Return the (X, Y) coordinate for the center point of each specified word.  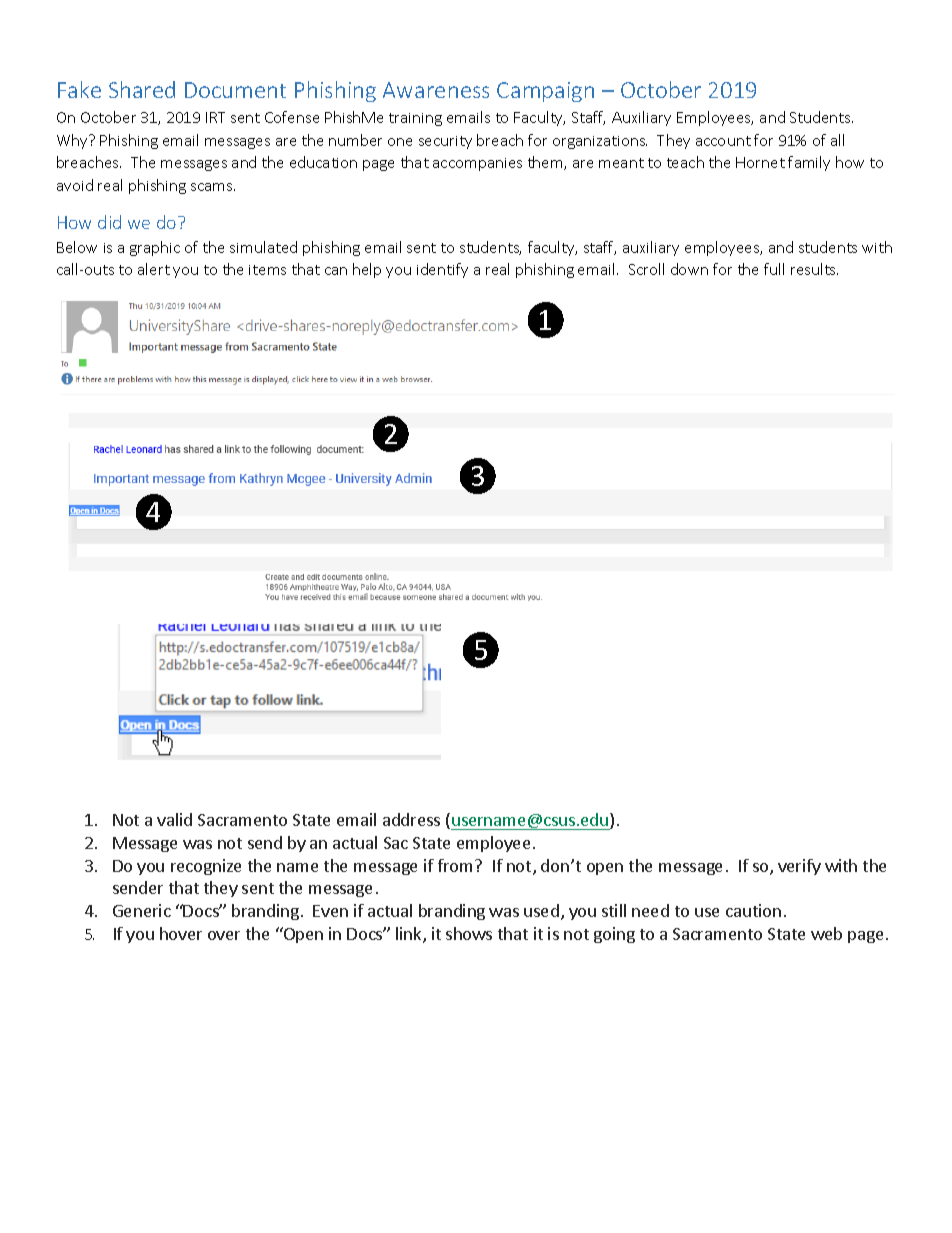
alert (154, 269)
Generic (142, 910)
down (689, 269)
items (267, 270)
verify (799, 867)
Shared (142, 89)
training (415, 119)
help (367, 270)
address (411, 819)
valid (174, 819)
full (774, 269)
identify (442, 270)
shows (469, 933)
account (723, 141)
